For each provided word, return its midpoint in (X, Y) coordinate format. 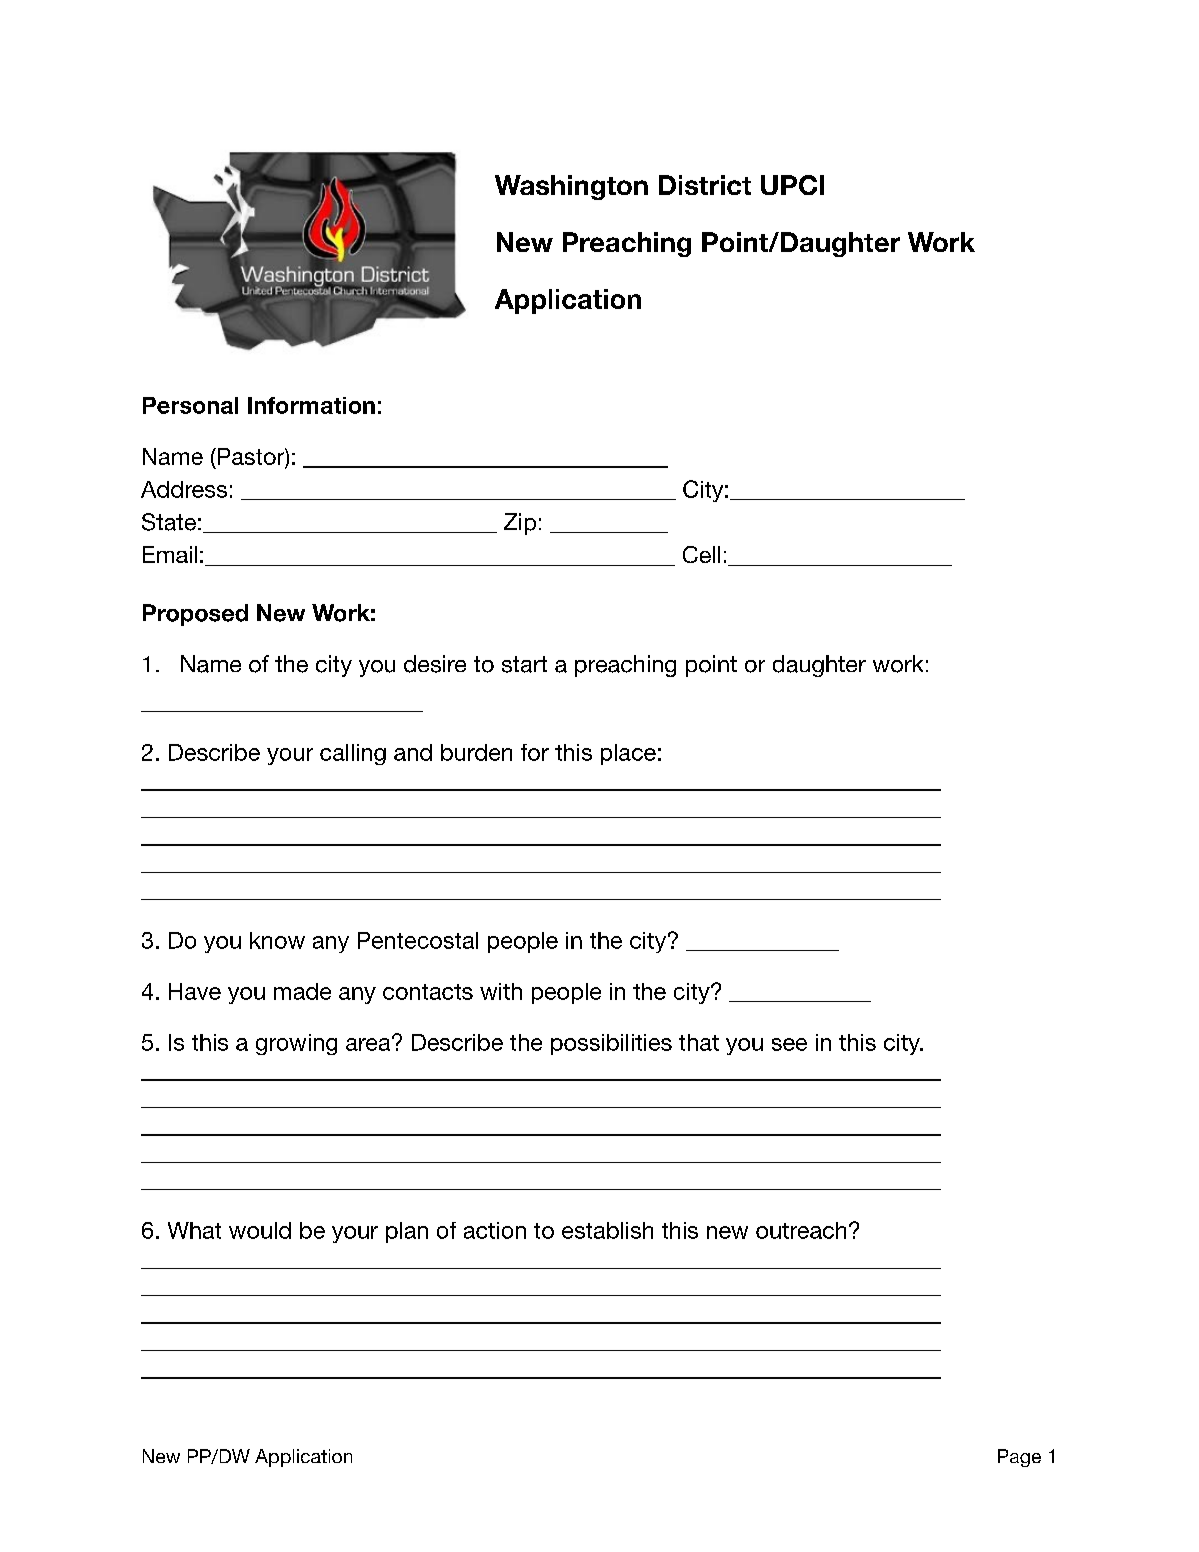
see (789, 1044)
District (705, 185)
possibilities (611, 1044)
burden (476, 752)
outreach (801, 1230)
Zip (520, 524)
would (260, 1230)
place (628, 754)
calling (353, 754)
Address (184, 489)
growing (296, 1044)
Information (311, 405)
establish (607, 1230)
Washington (571, 187)
